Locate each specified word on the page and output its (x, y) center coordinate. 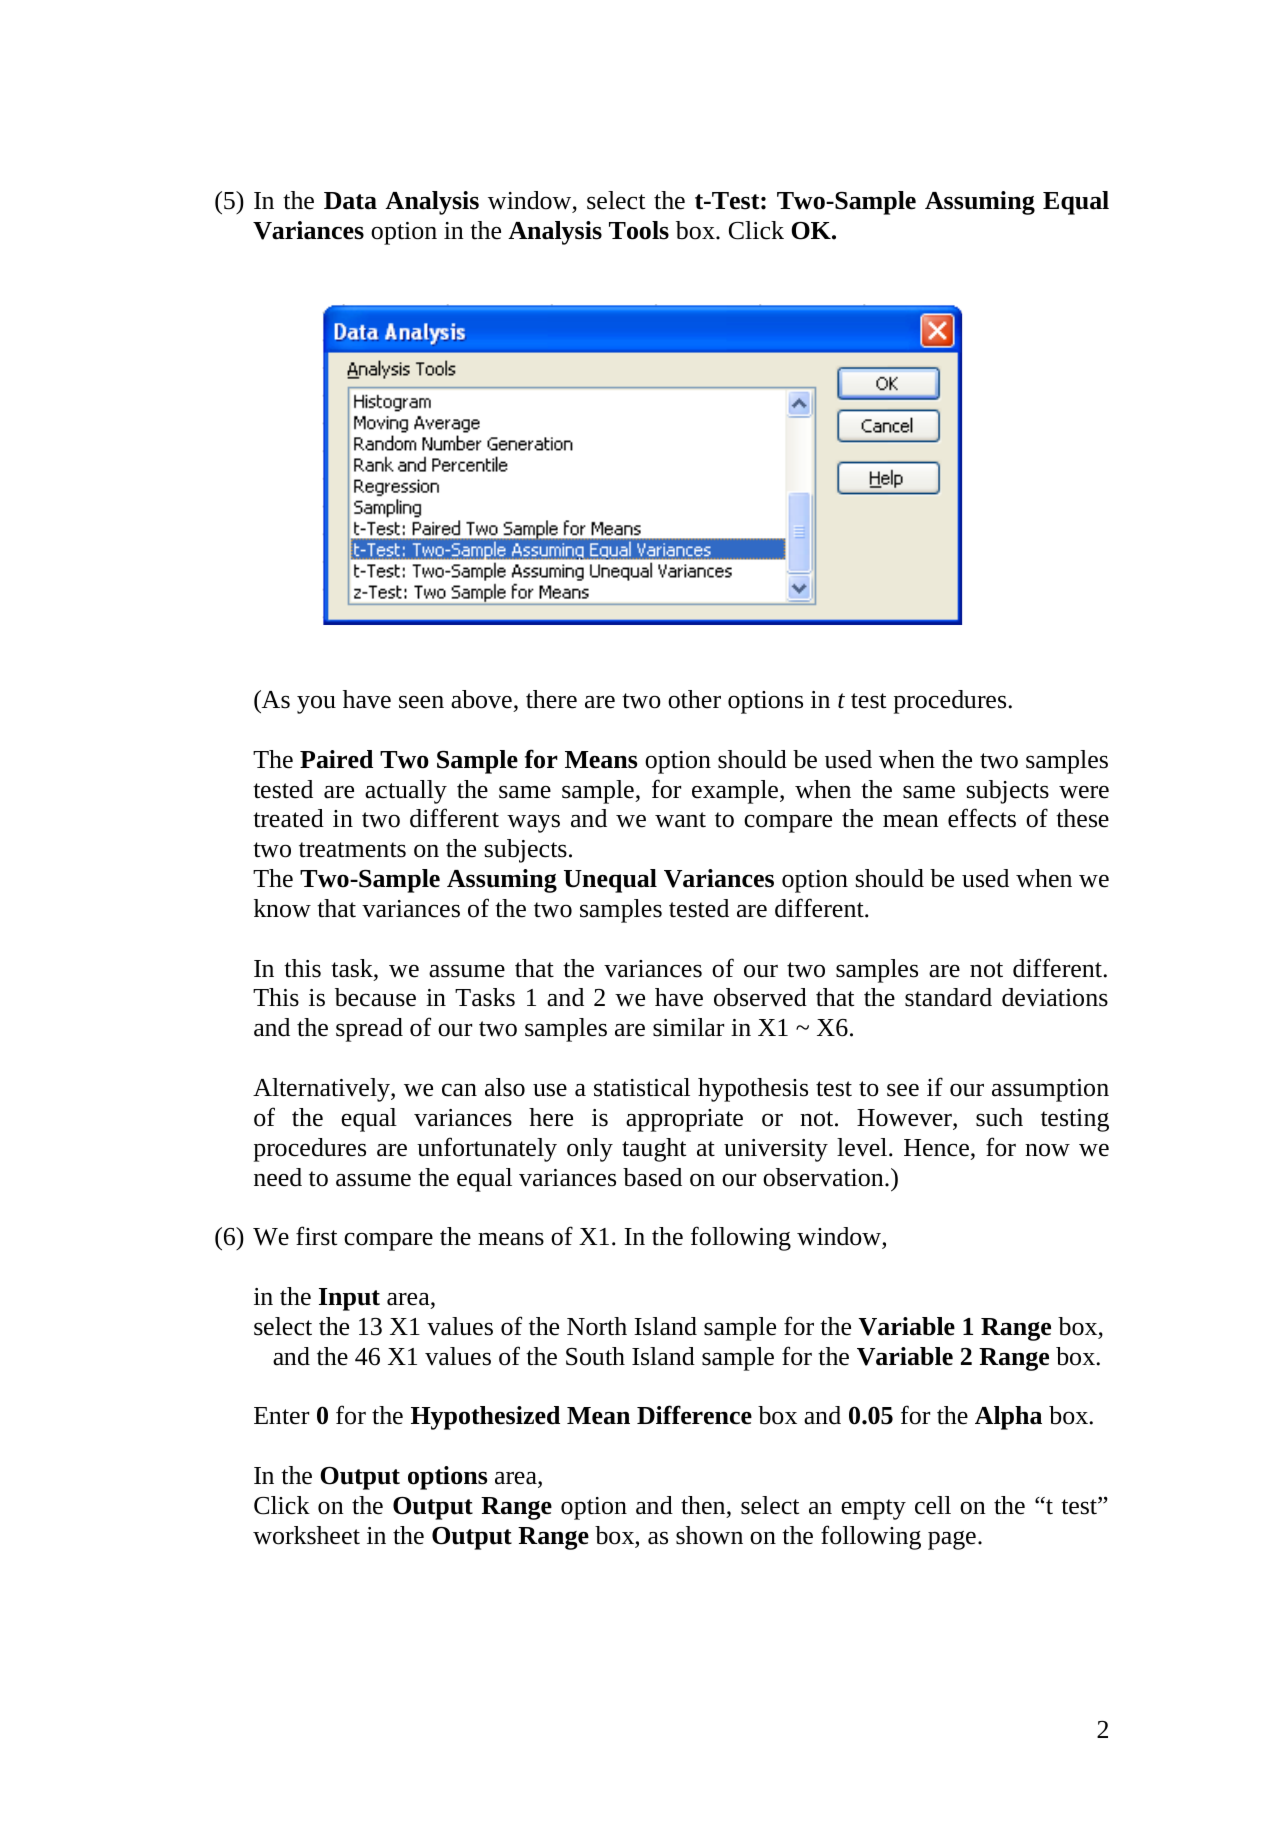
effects (982, 818)
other (694, 699)
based (652, 1177)
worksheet (306, 1535)
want (680, 820)
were (1084, 792)
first (317, 1236)
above (481, 699)
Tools (639, 230)
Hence (936, 1148)
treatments (352, 850)
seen (421, 702)
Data (350, 201)
